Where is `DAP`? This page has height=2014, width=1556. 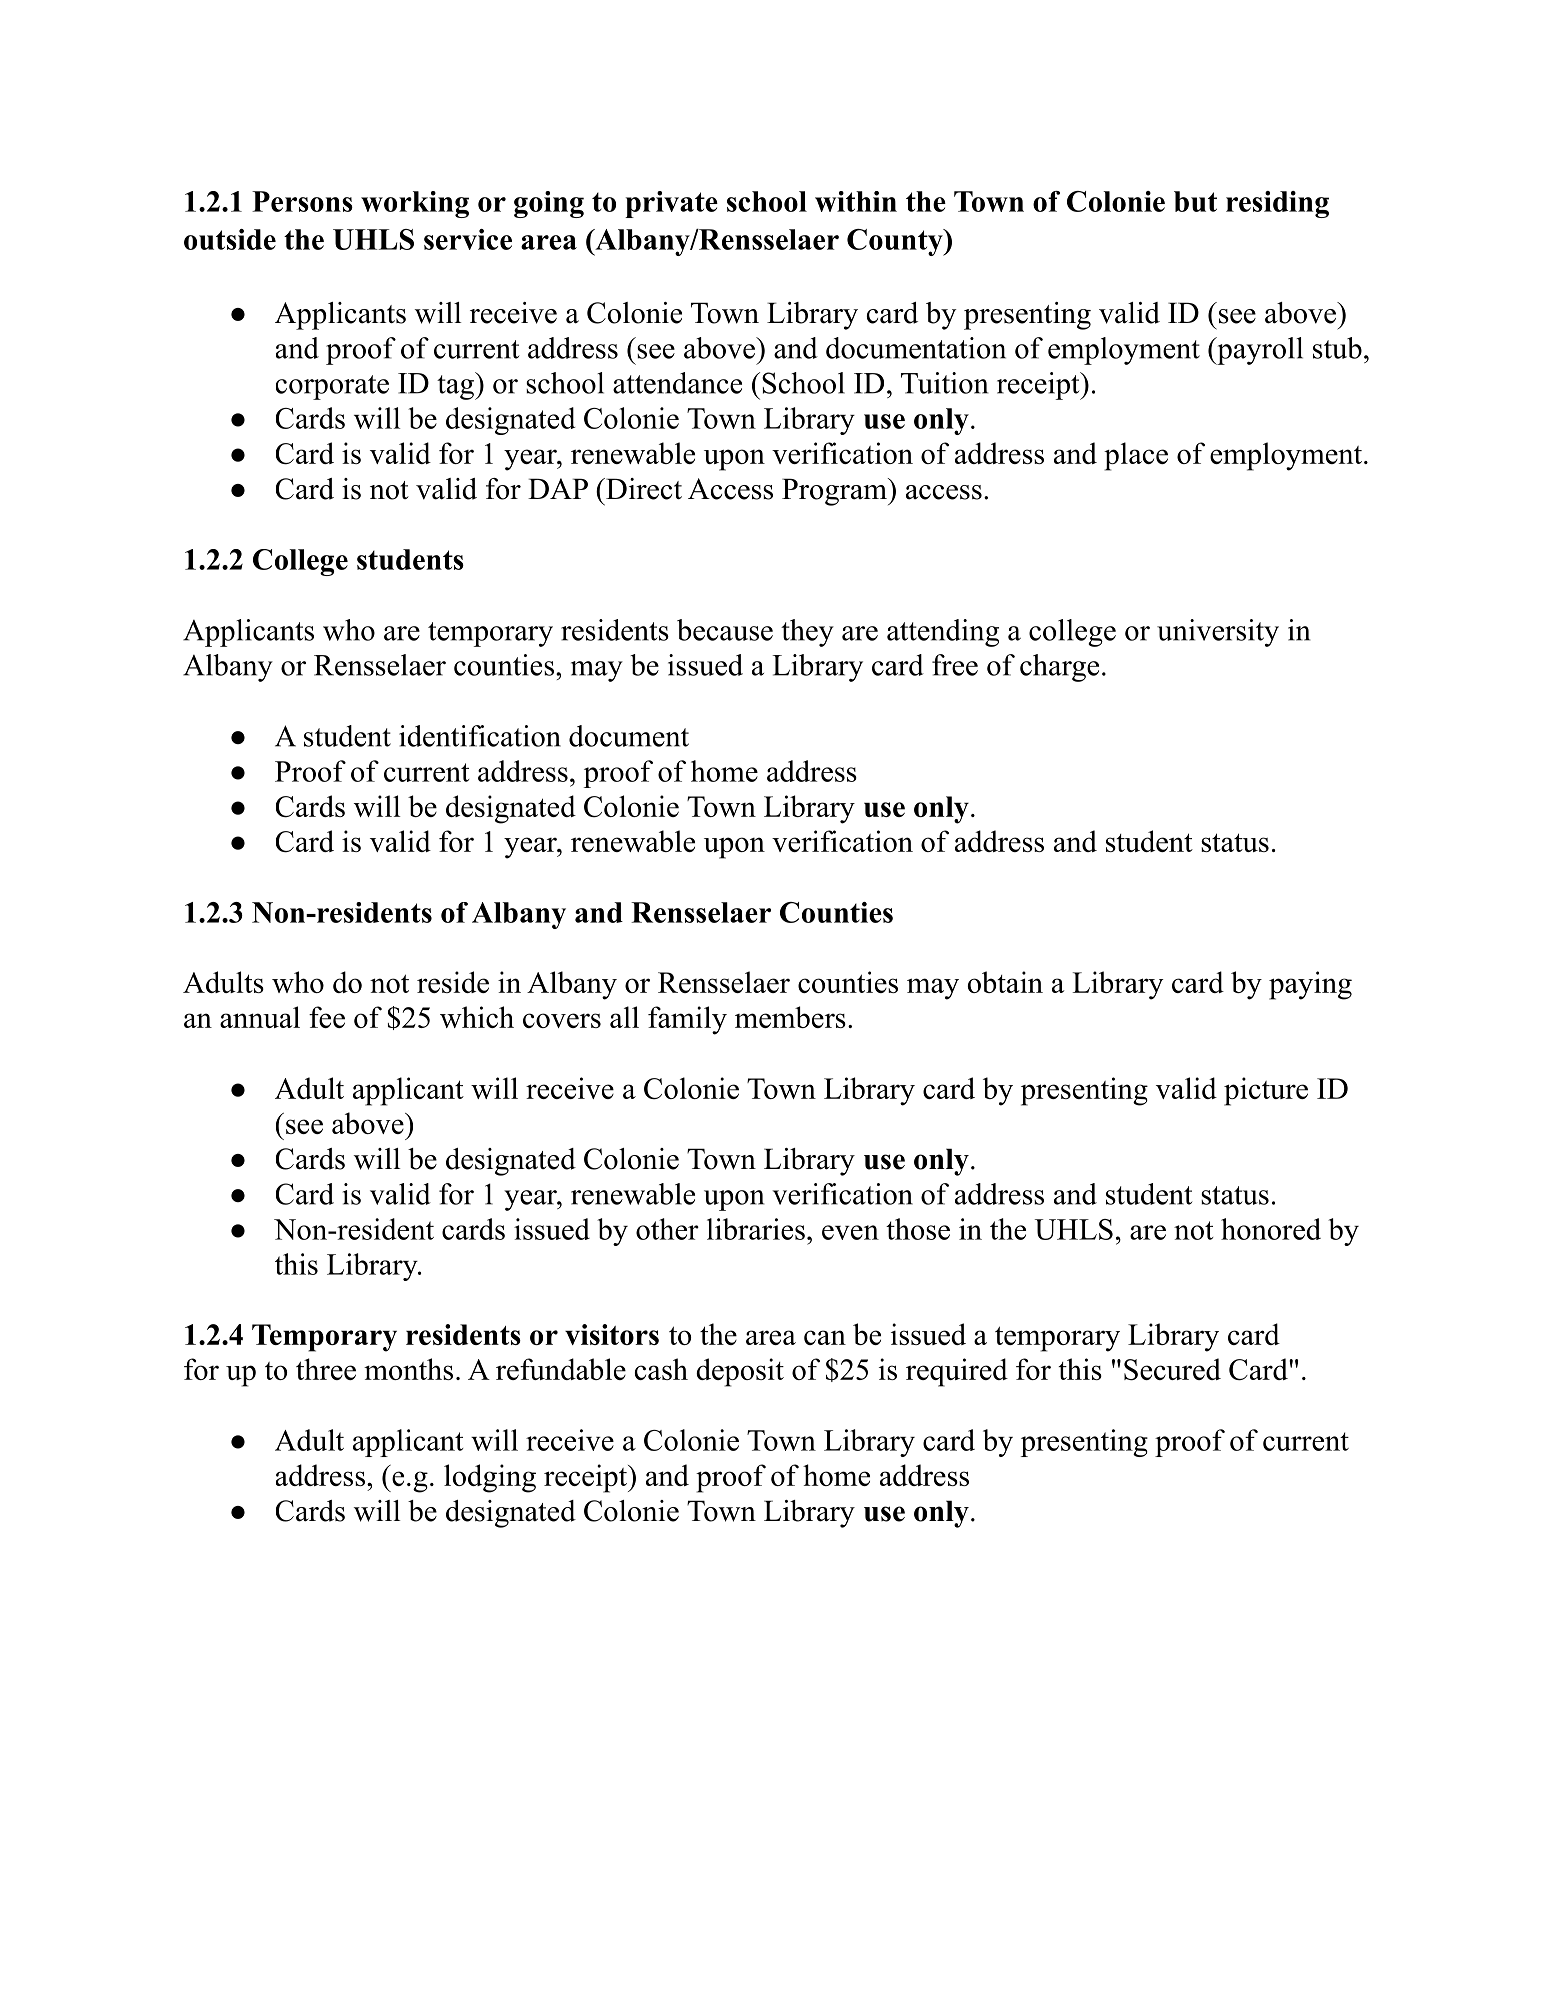 DAP is located at coordinates (558, 488).
